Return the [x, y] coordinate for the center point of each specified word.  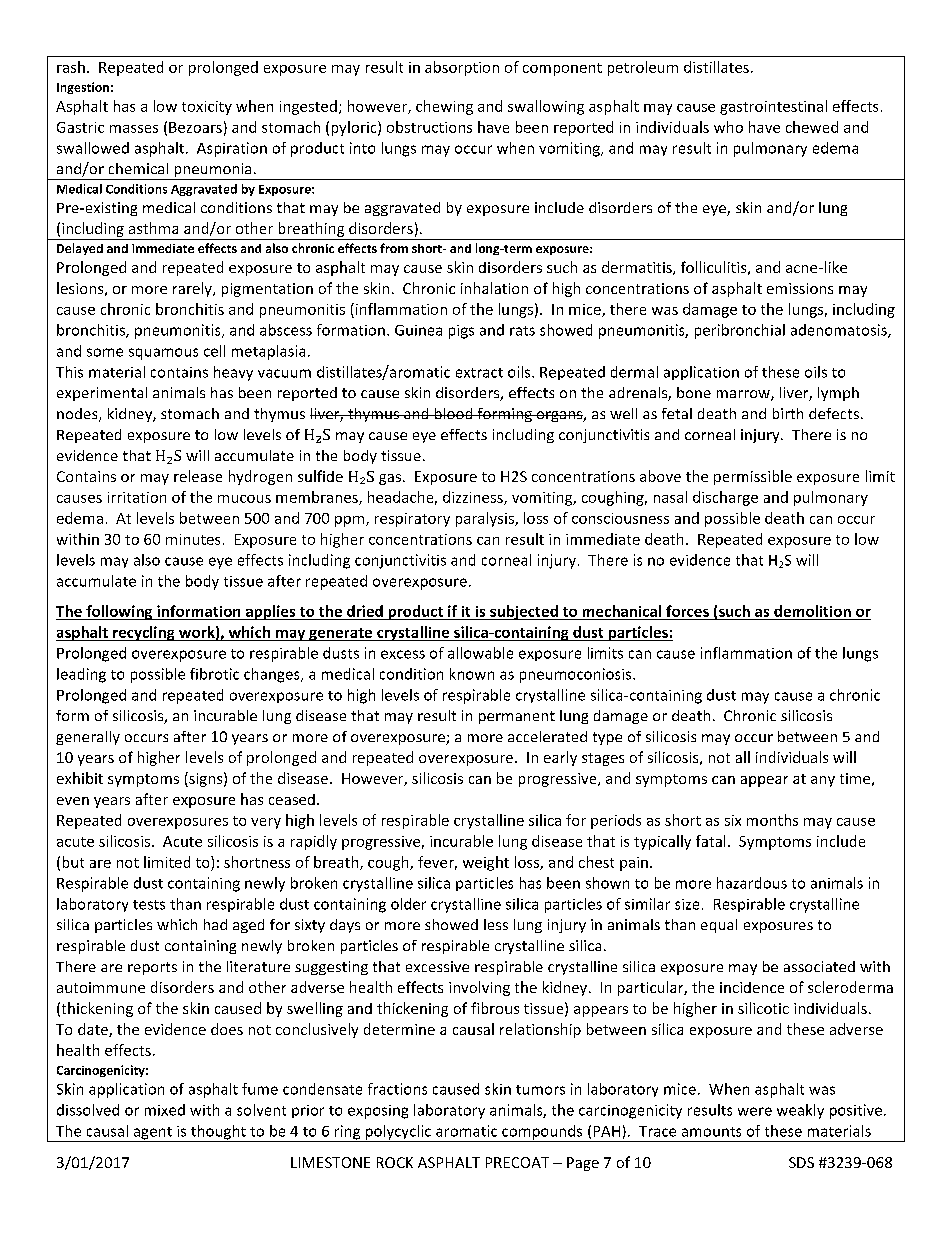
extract [479, 373]
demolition [812, 611]
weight [486, 863]
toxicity [207, 108]
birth [788, 413]
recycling [144, 633]
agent [152, 1134]
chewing [444, 107]
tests [149, 905]
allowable [480, 653]
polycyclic [398, 1133]
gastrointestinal [773, 107]
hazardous [752, 883]
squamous [163, 354]
